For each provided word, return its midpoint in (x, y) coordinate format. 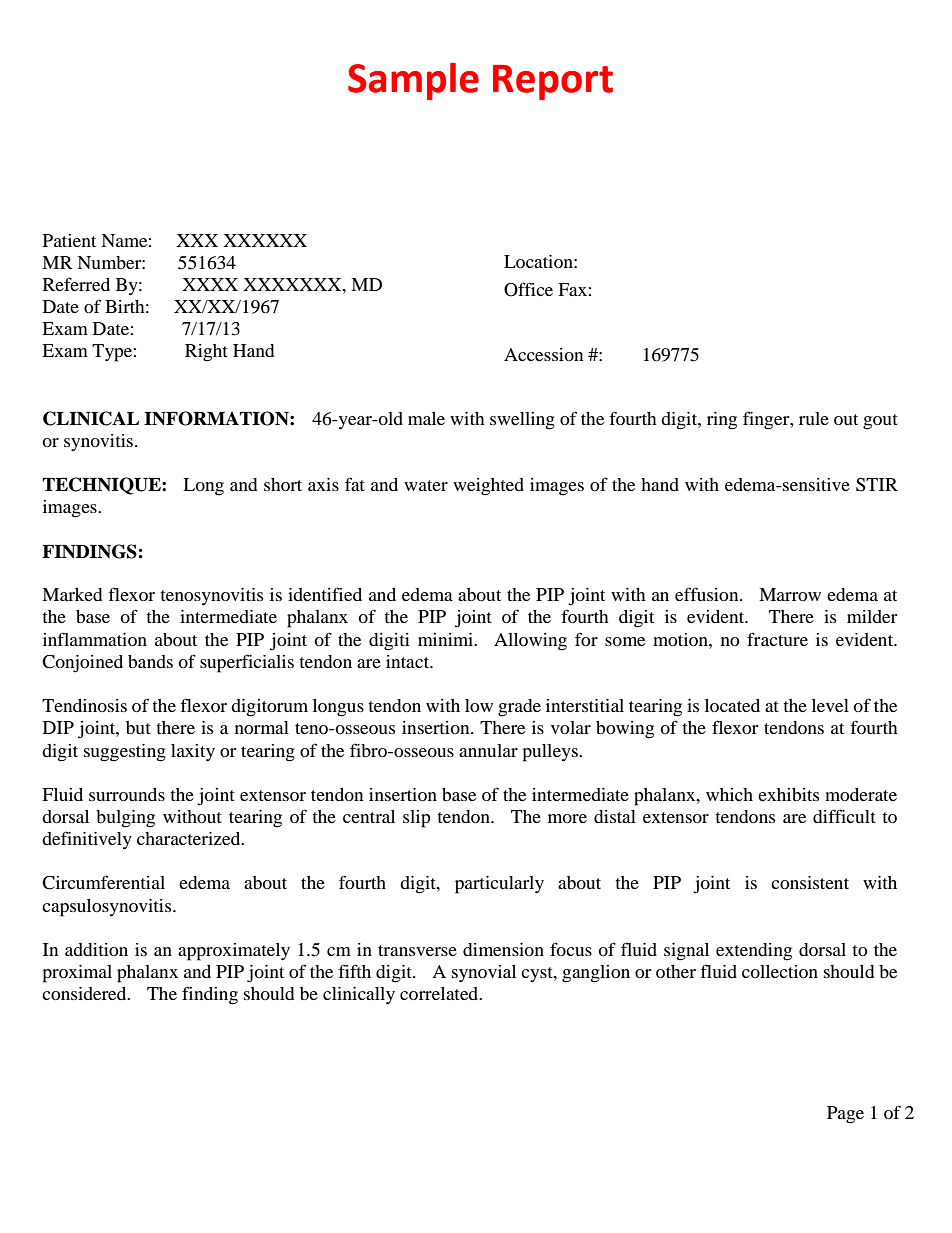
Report (553, 82)
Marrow (790, 594)
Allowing (530, 642)
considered (85, 993)
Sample (413, 81)
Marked (72, 594)
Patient (69, 240)
